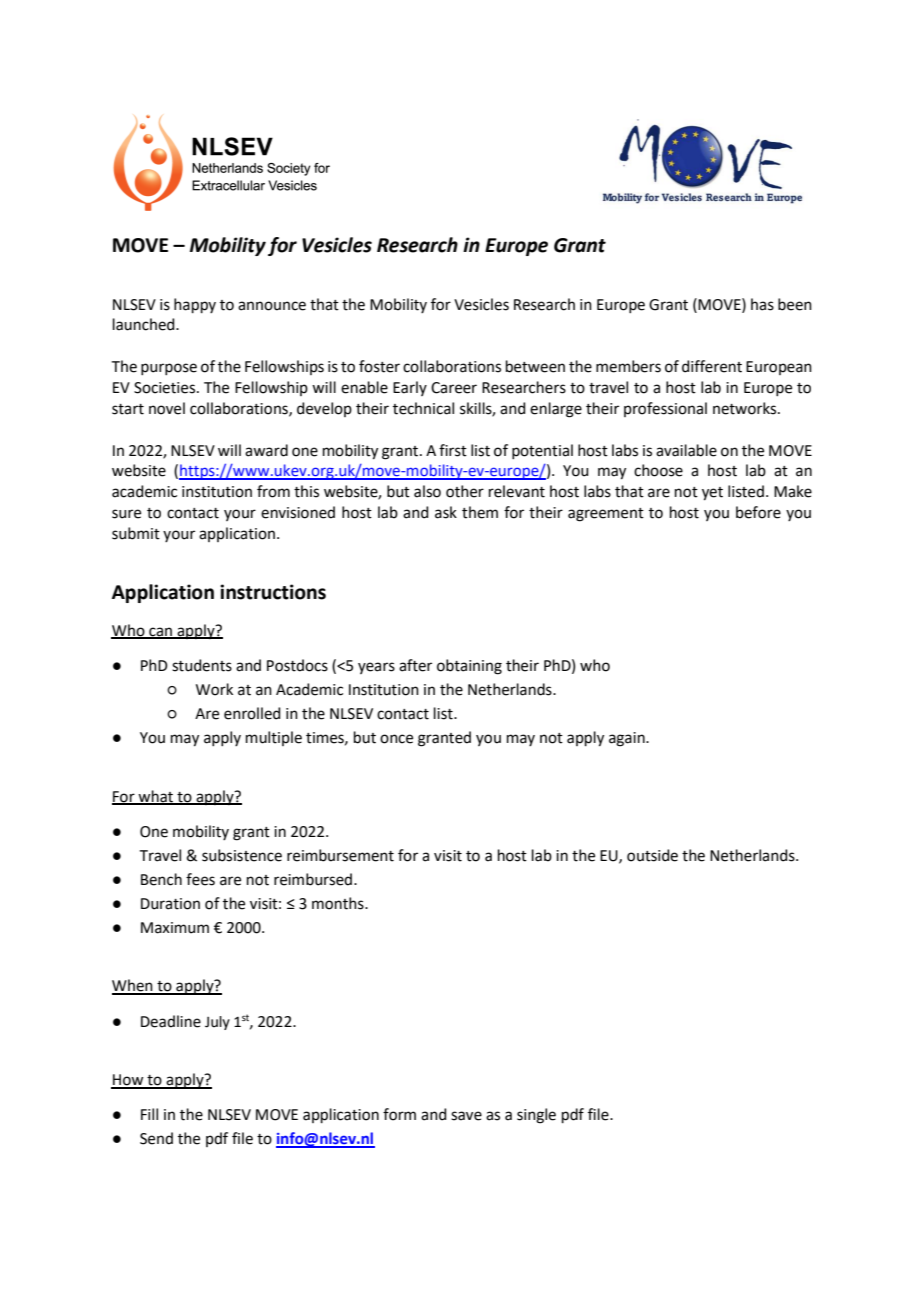 This image has width=924, height=1308. What do you see at coordinates (339, 903) in the image?
I see `months` at bounding box center [339, 903].
